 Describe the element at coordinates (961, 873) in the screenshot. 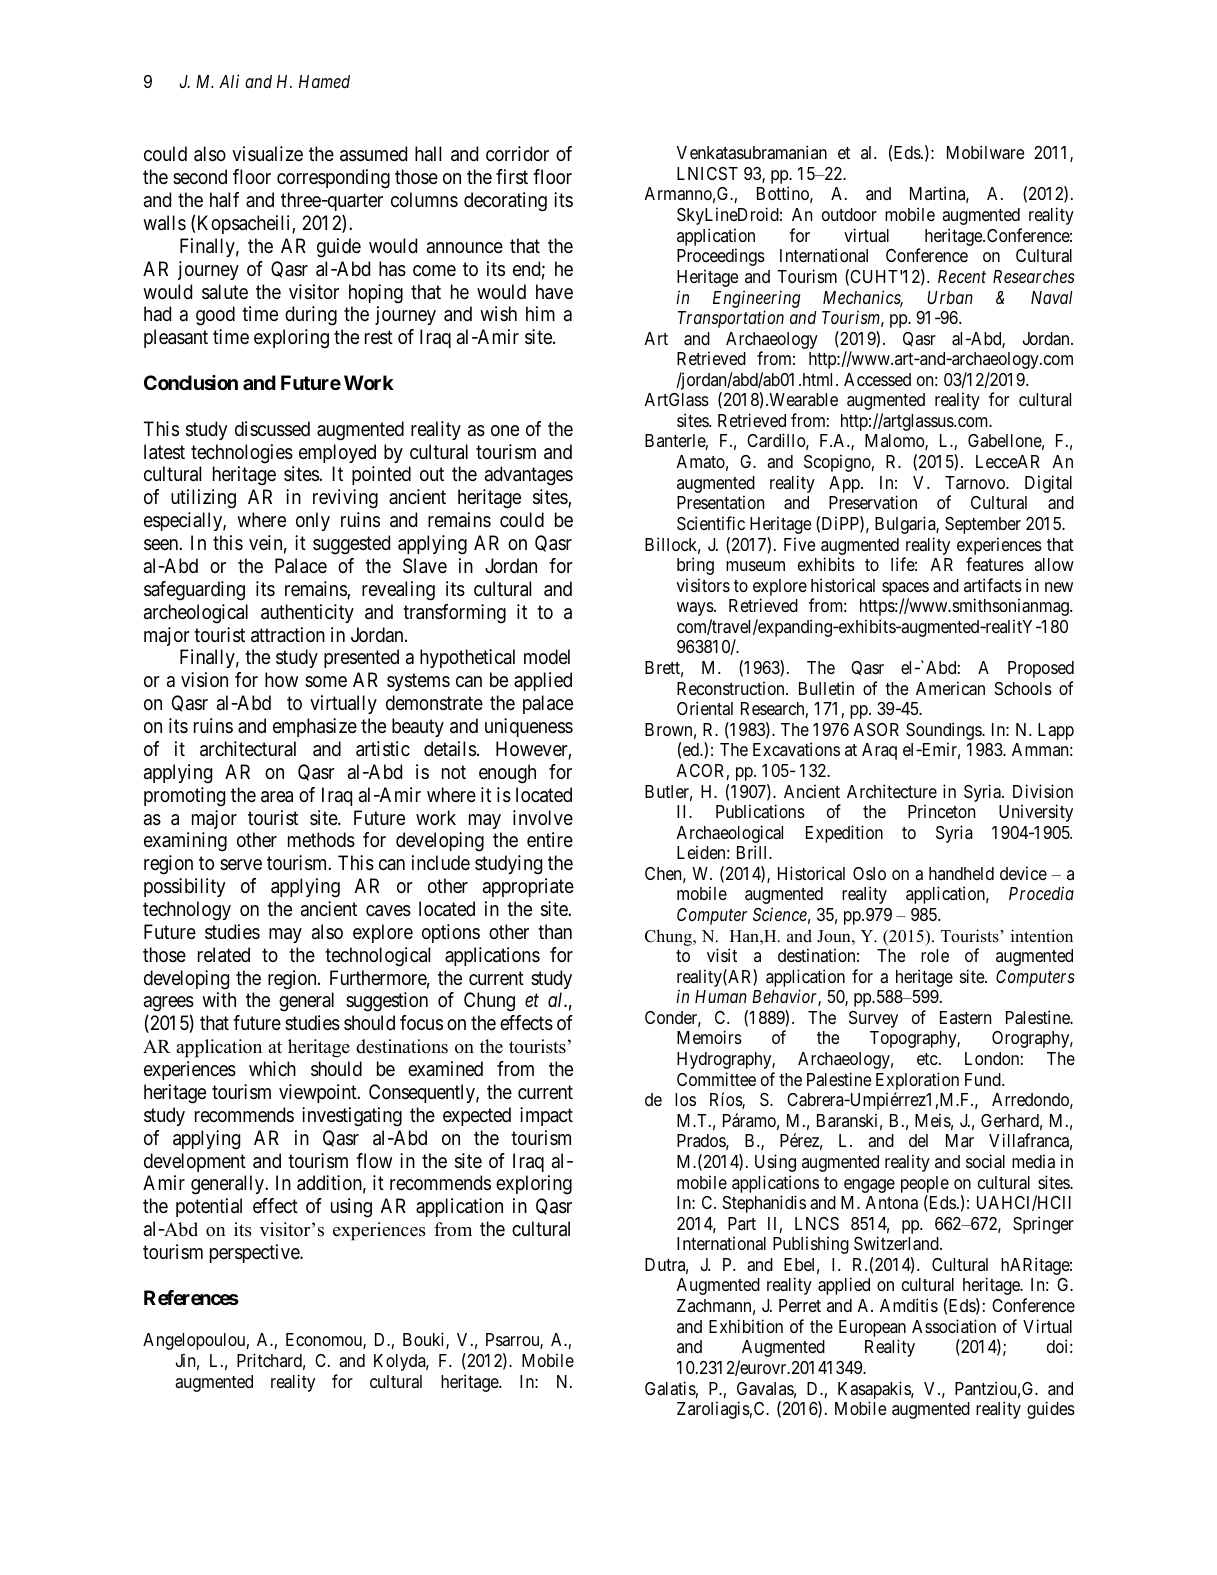

I see `handheld` at that location.
